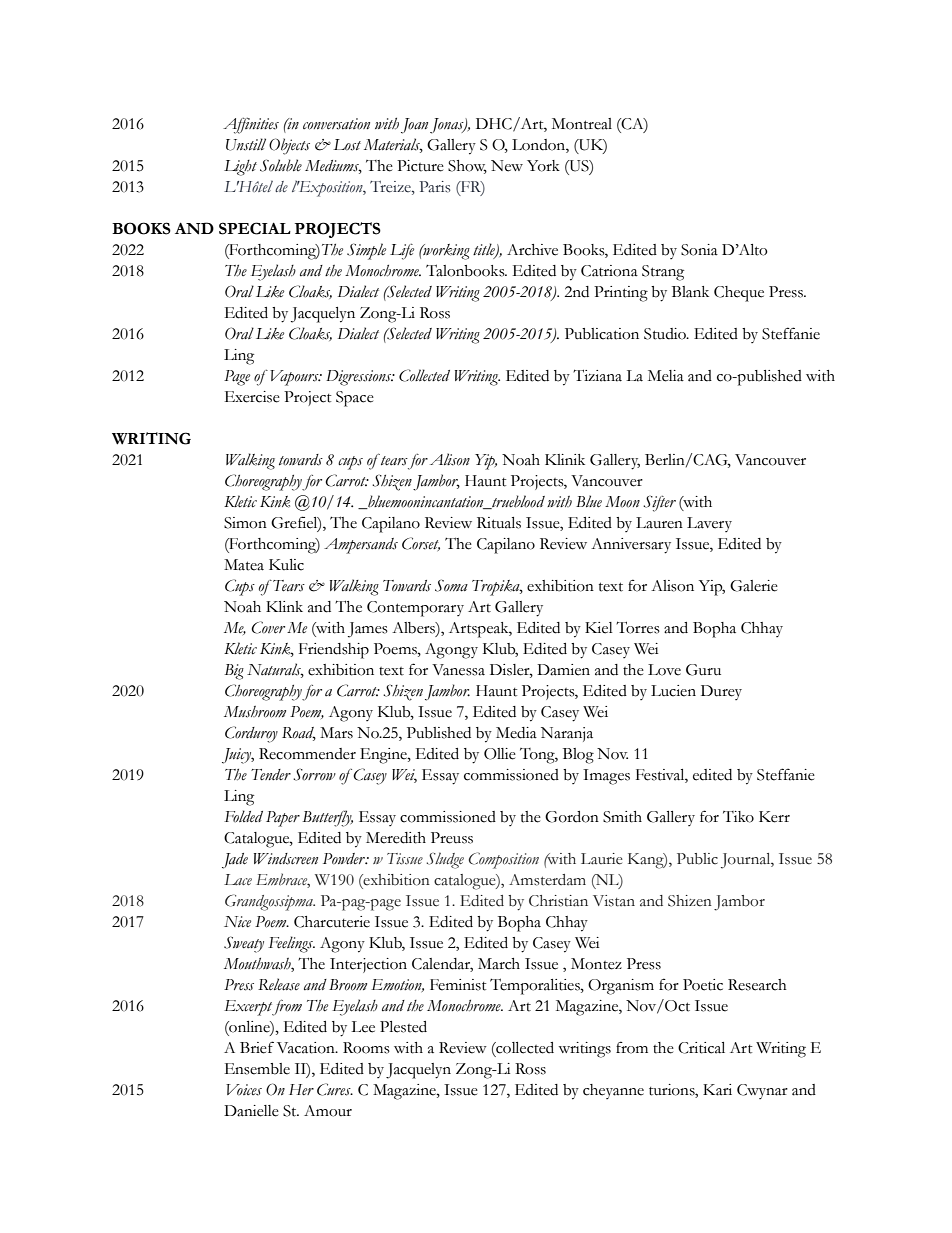 The width and height of the image is (952, 1233). I want to click on Lauren, so click(659, 523).
